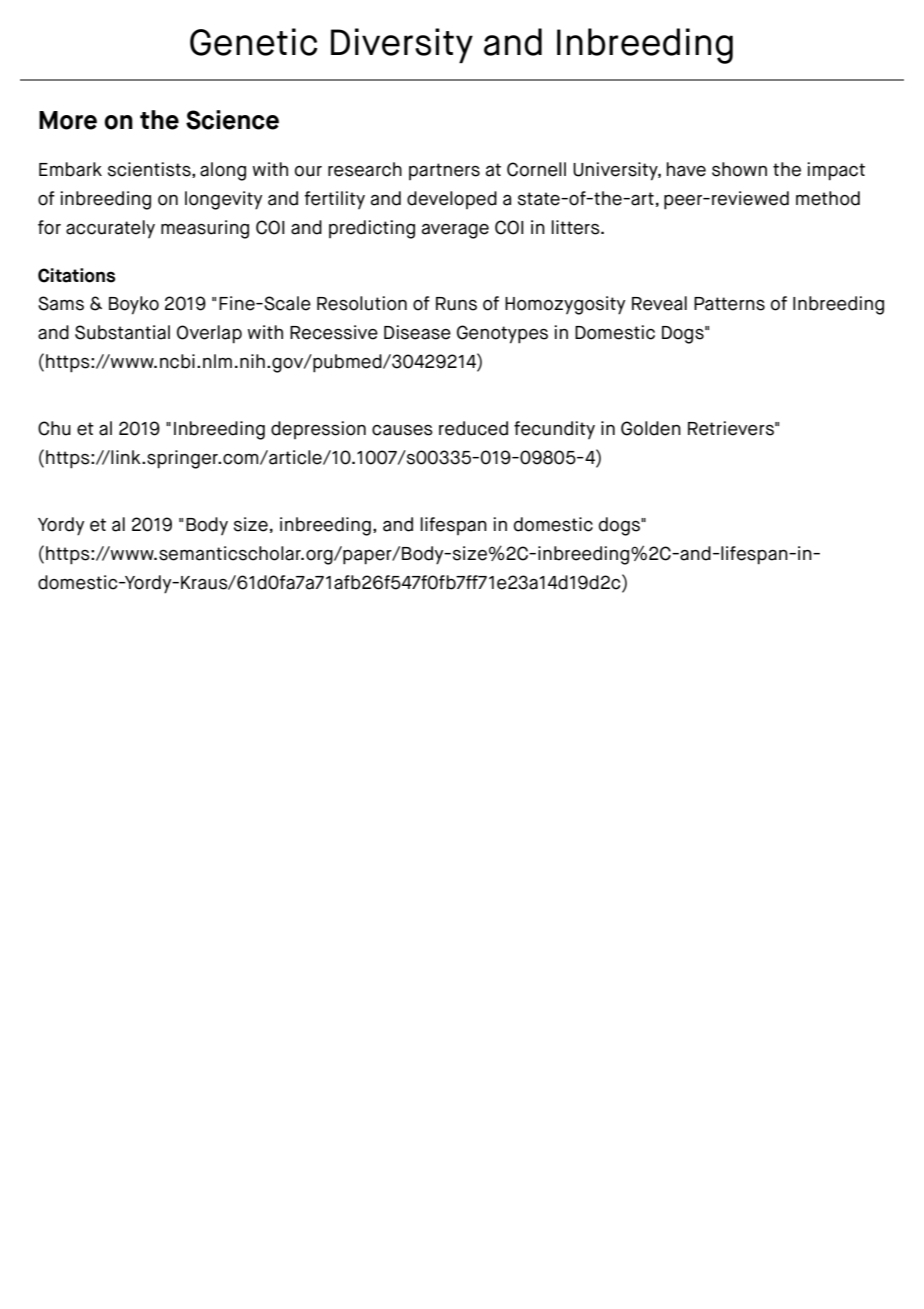  Describe the element at coordinates (232, 120) in the page. I see `Science` at that location.
